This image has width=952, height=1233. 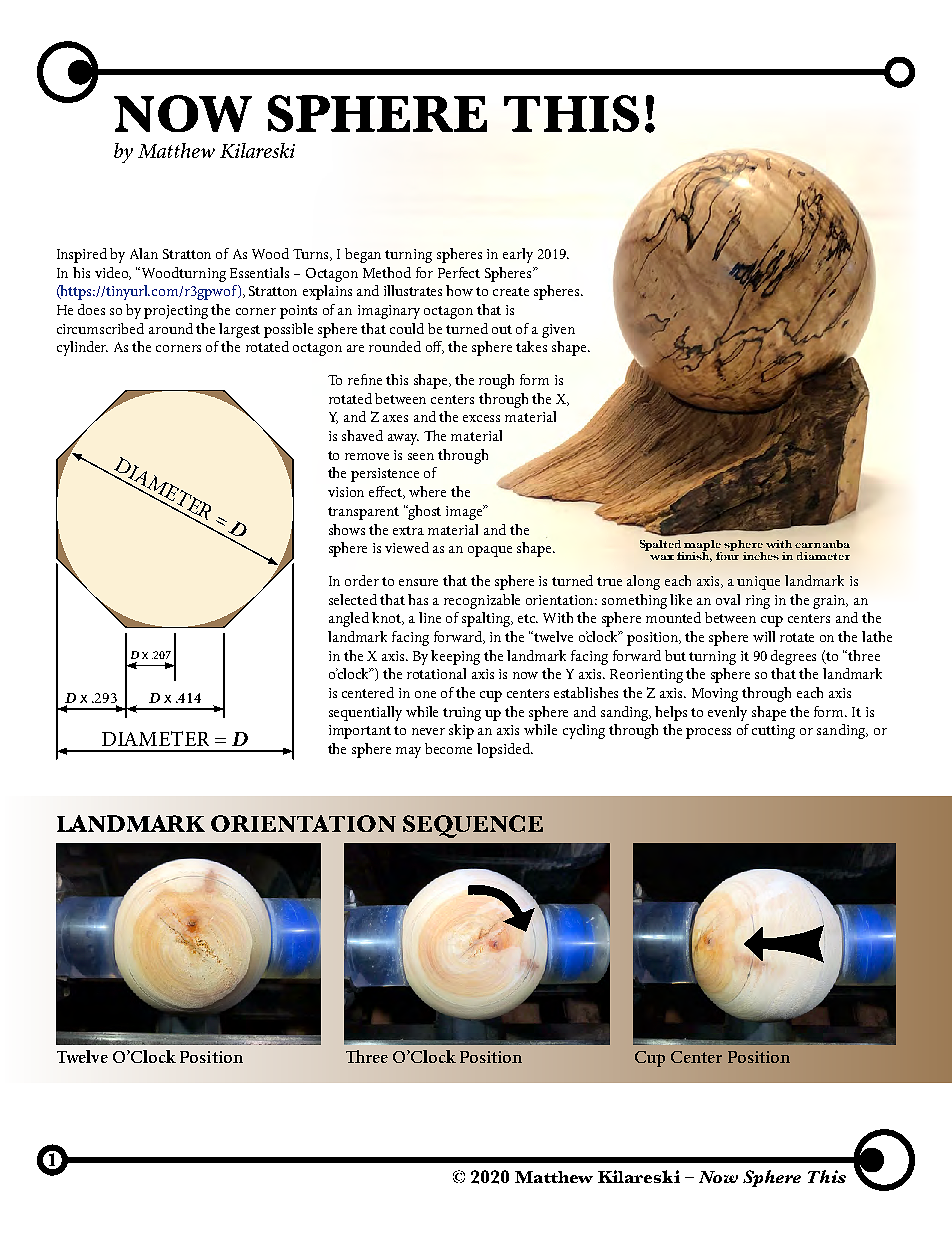 What do you see at coordinates (473, 826) in the image?
I see `SEQUENCE` at bounding box center [473, 826].
